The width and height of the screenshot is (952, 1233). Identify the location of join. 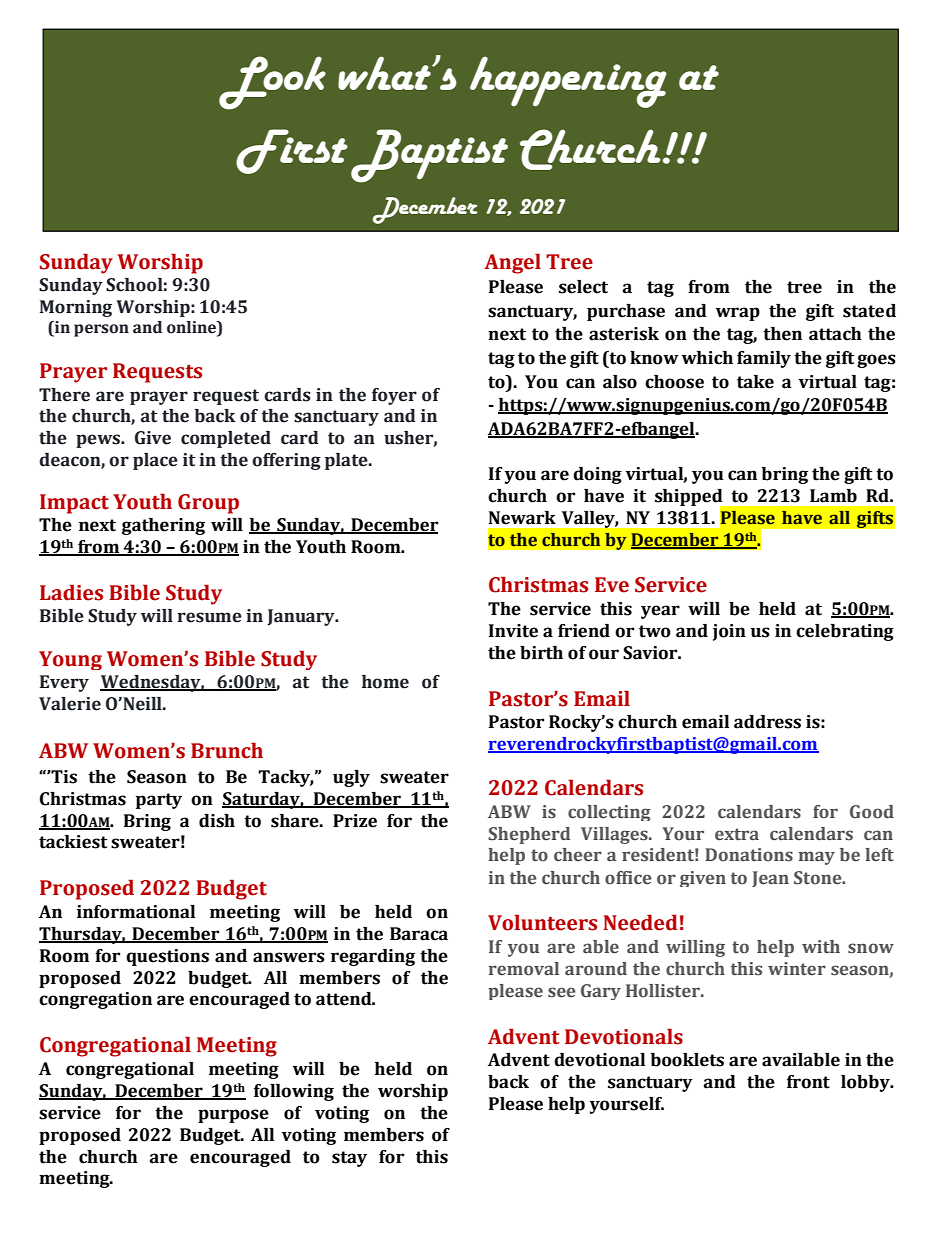
(729, 632).
